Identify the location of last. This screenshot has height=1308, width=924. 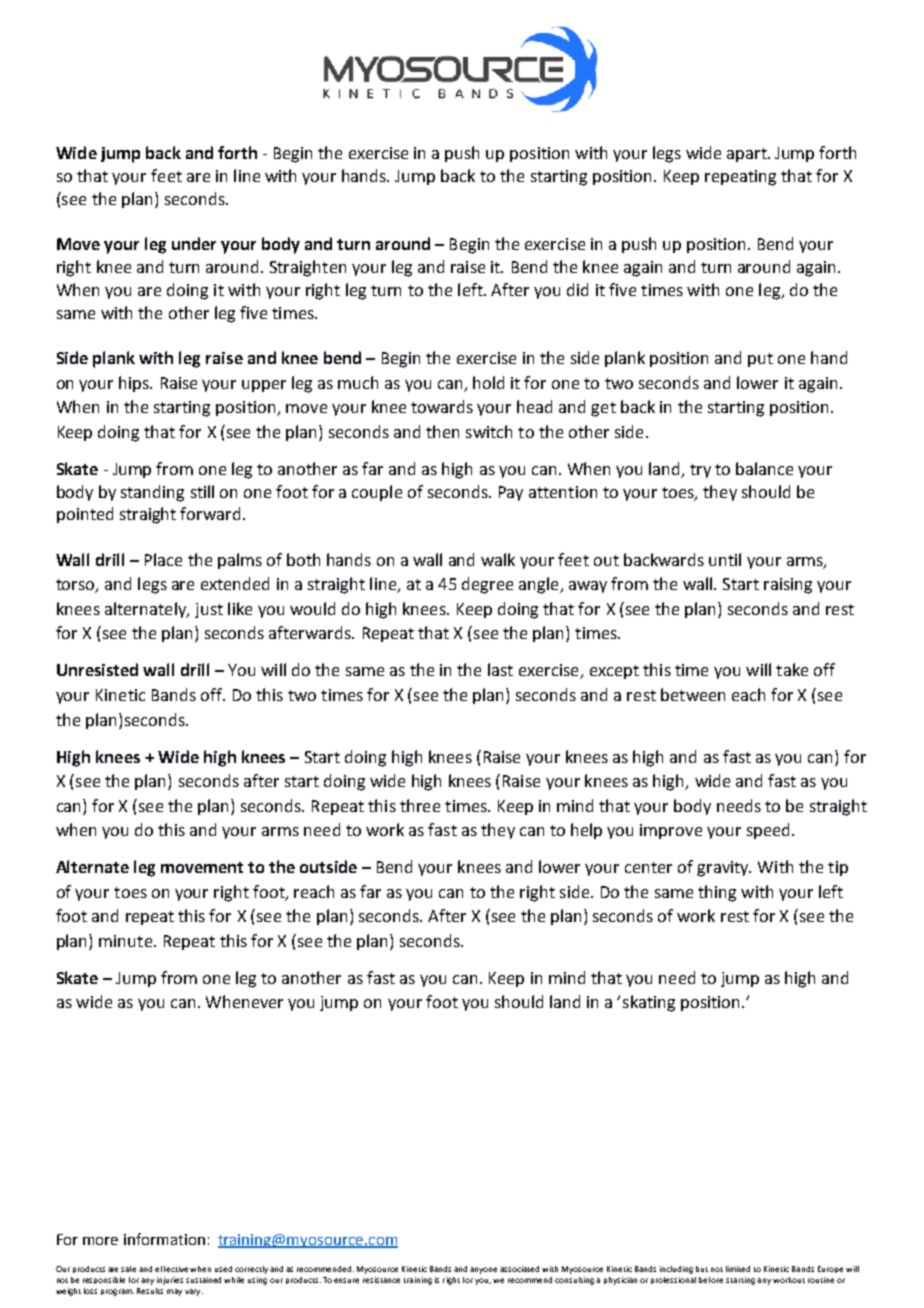
(500, 669).
